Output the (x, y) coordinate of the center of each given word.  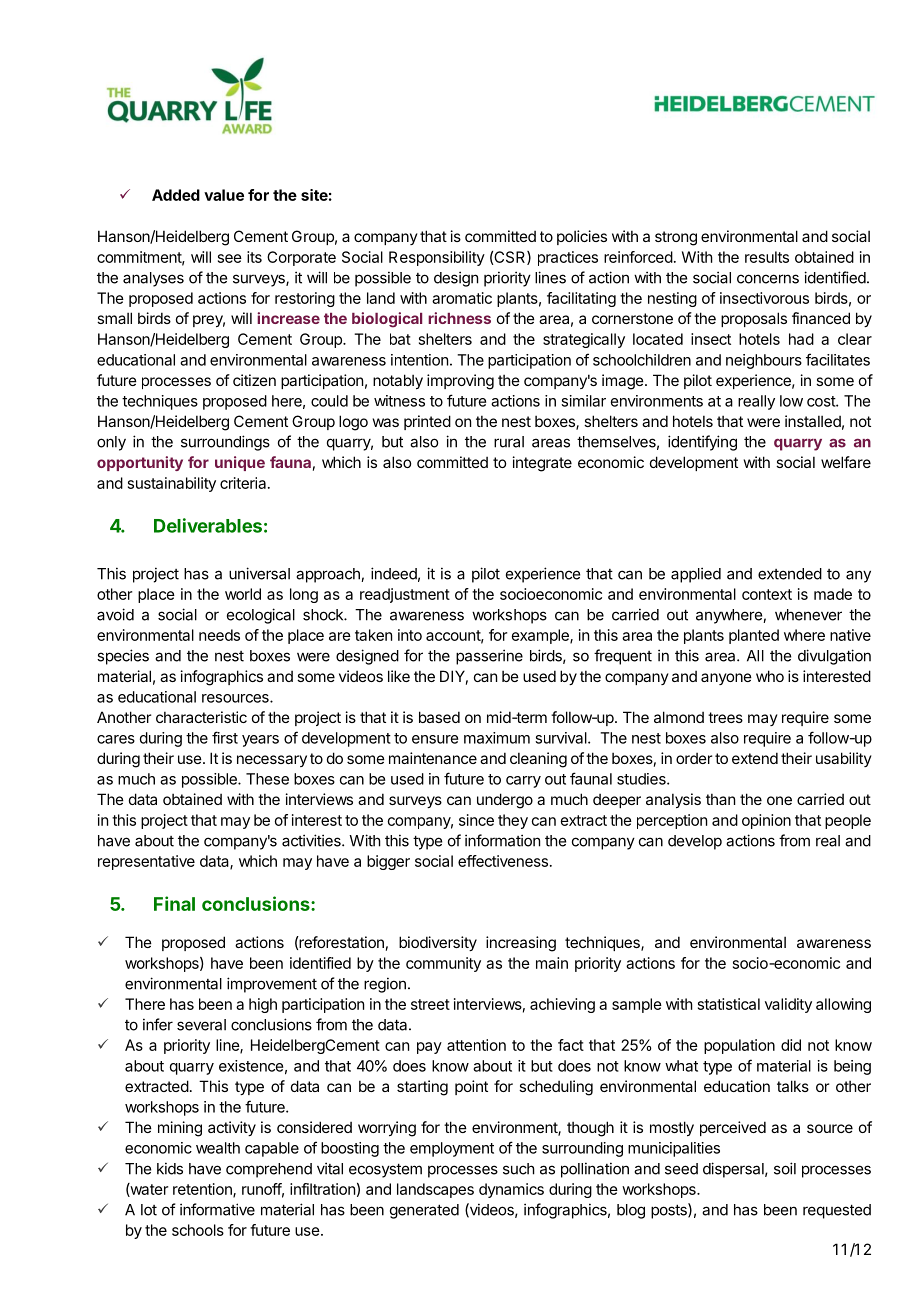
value (224, 195)
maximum (497, 738)
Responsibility (437, 258)
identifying (702, 443)
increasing (521, 944)
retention (203, 1190)
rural (509, 442)
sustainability (172, 484)
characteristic (201, 717)
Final (174, 903)
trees (725, 717)
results (767, 257)
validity (788, 1005)
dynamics (511, 1190)
